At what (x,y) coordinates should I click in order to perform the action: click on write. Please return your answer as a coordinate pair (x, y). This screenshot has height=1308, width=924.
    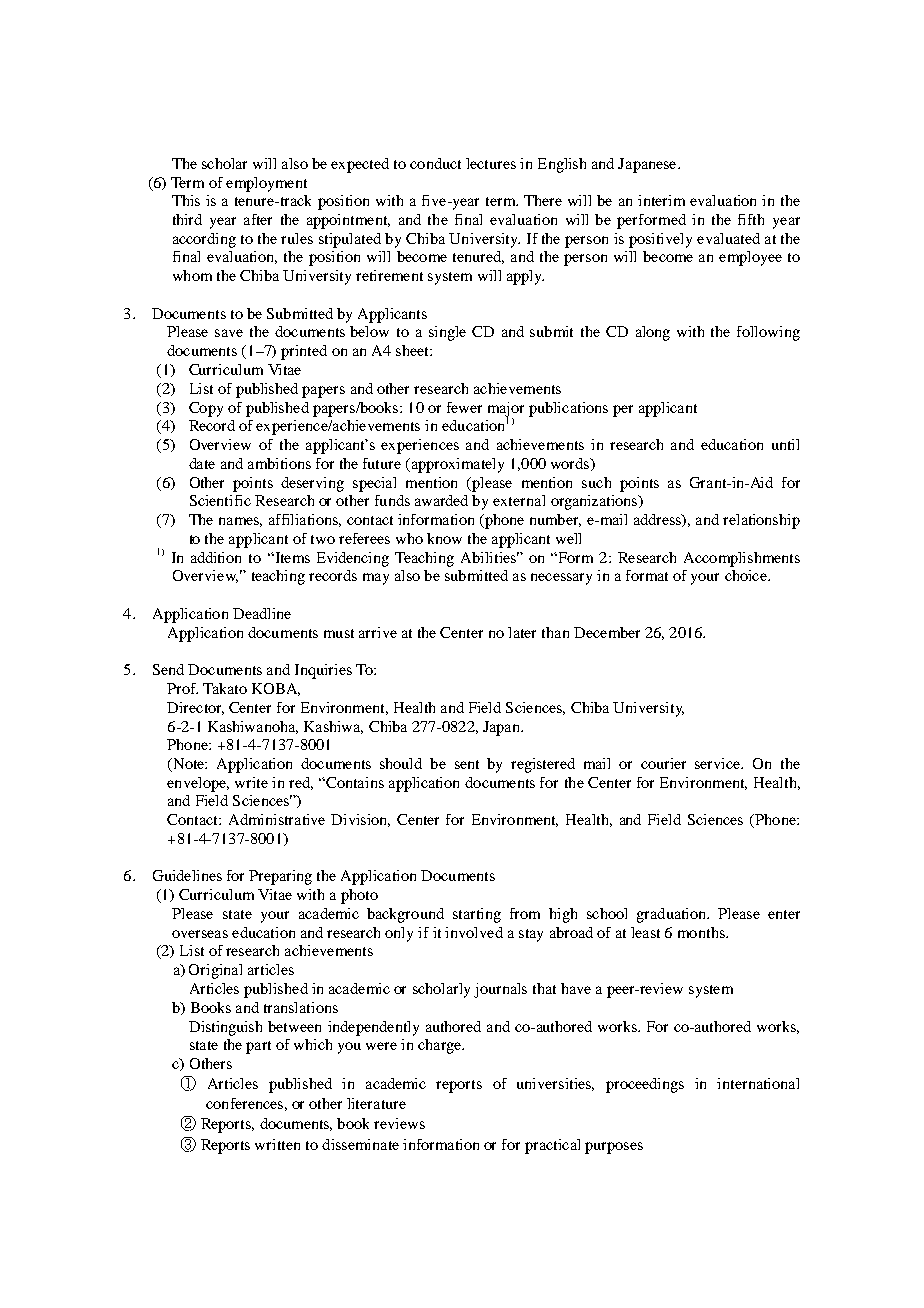
    Looking at the image, I should click on (251, 782).
